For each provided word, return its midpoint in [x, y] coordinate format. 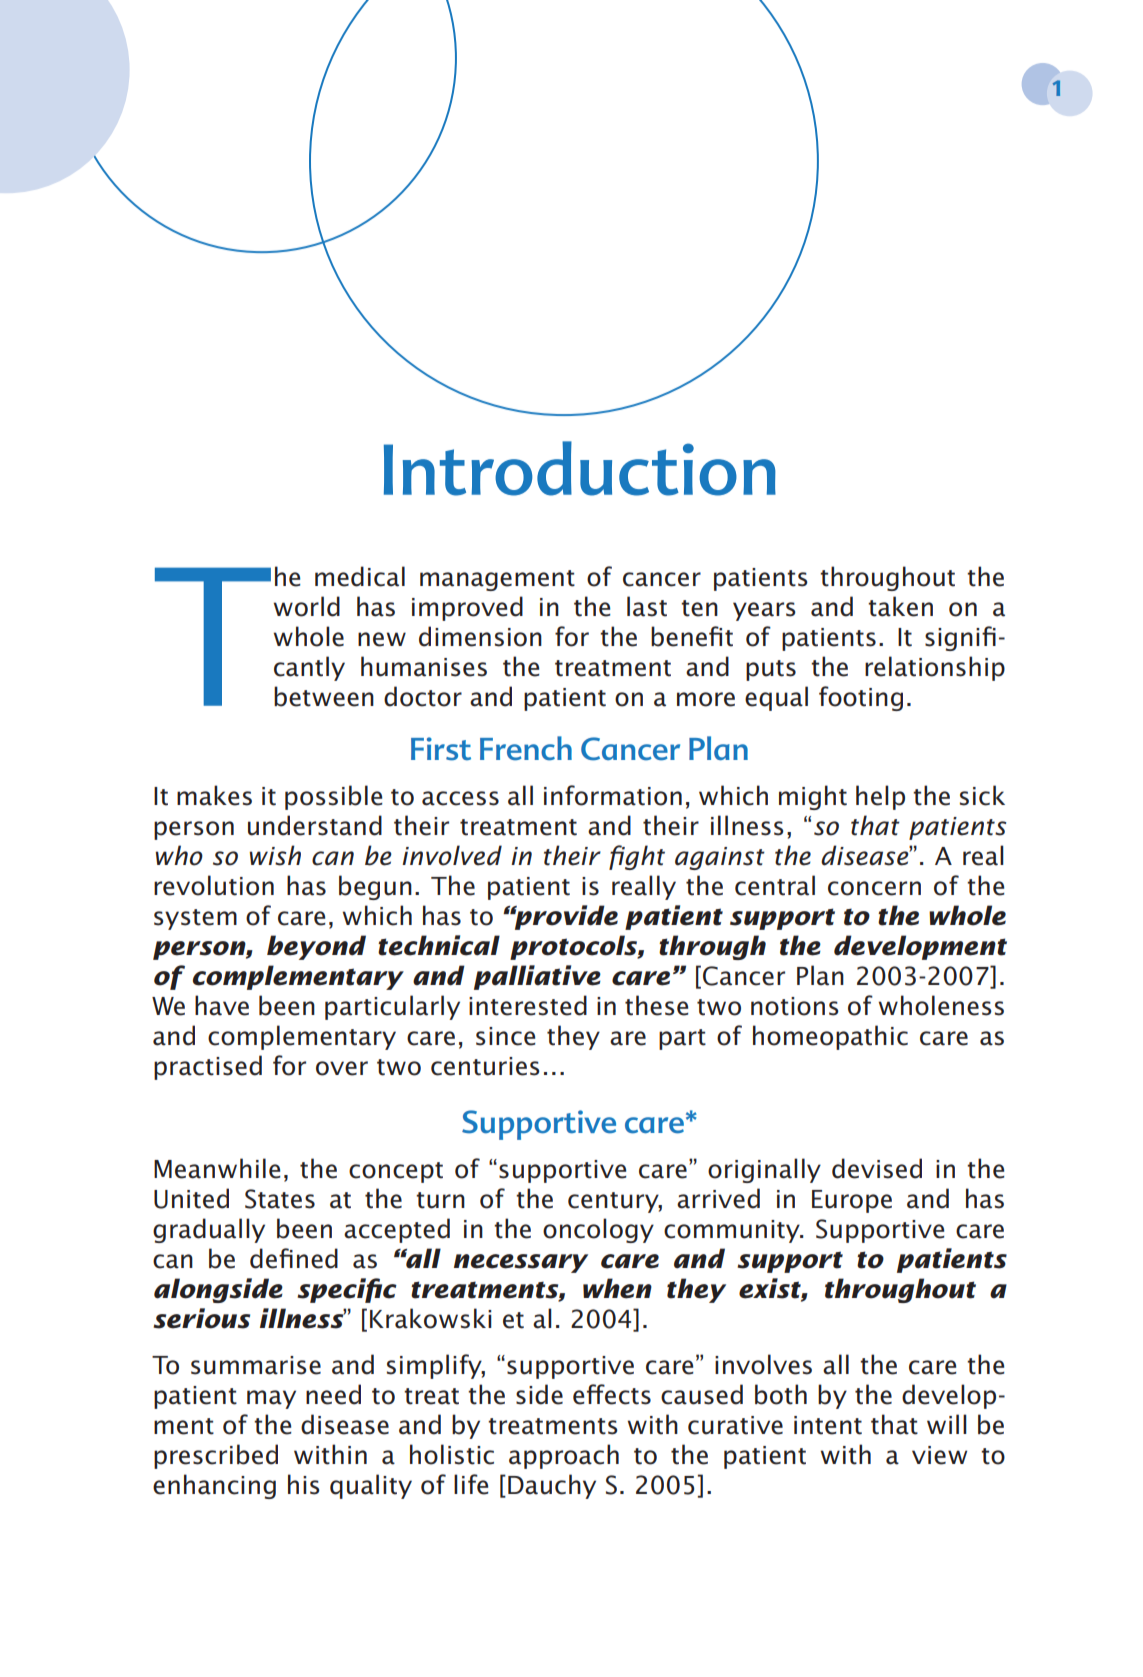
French [526, 748]
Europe [852, 1201]
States [280, 1199]
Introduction [580, 468]
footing [861, 698]
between [324, 696]
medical [360, 576]
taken [900, 606]
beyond [316, 947]
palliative [537, 977]
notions [795, 1006]
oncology [598, 1230]
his [304, 1484]
